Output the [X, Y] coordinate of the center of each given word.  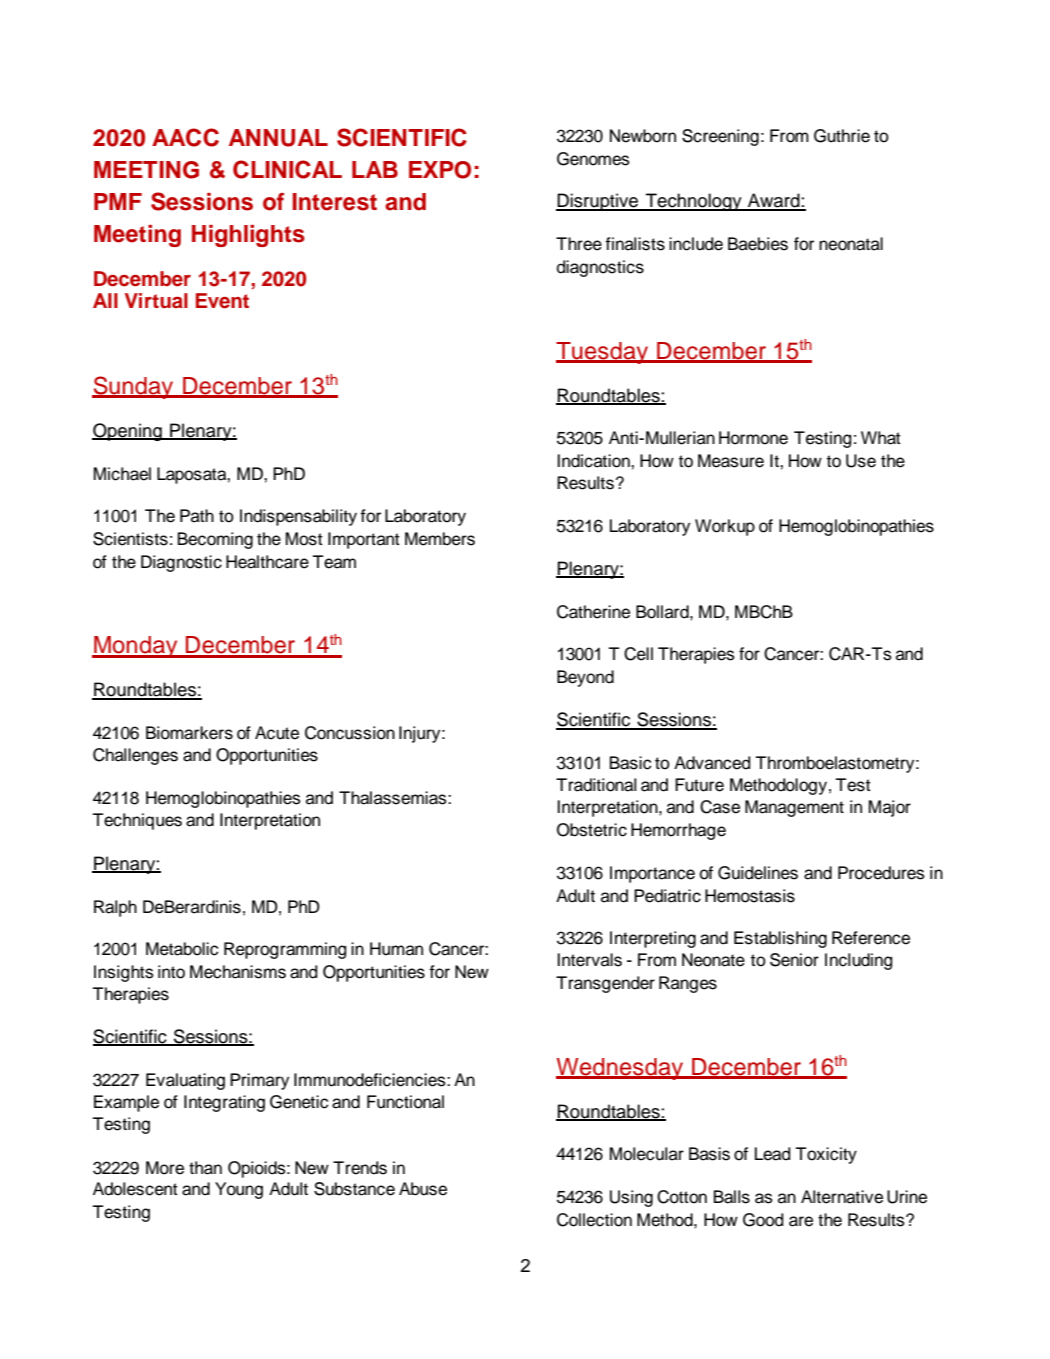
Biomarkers [189, 733]
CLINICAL [287, 169]
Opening [128, 432]
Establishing [780, 939]
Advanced [712, 763]
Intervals [589, 960]
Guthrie [842, 136]
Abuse [423, 1189]
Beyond [585, 678]
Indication [594, 461]
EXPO [440, 170]
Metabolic [182, 949]
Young [239, 1190]
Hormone [753, 438]
